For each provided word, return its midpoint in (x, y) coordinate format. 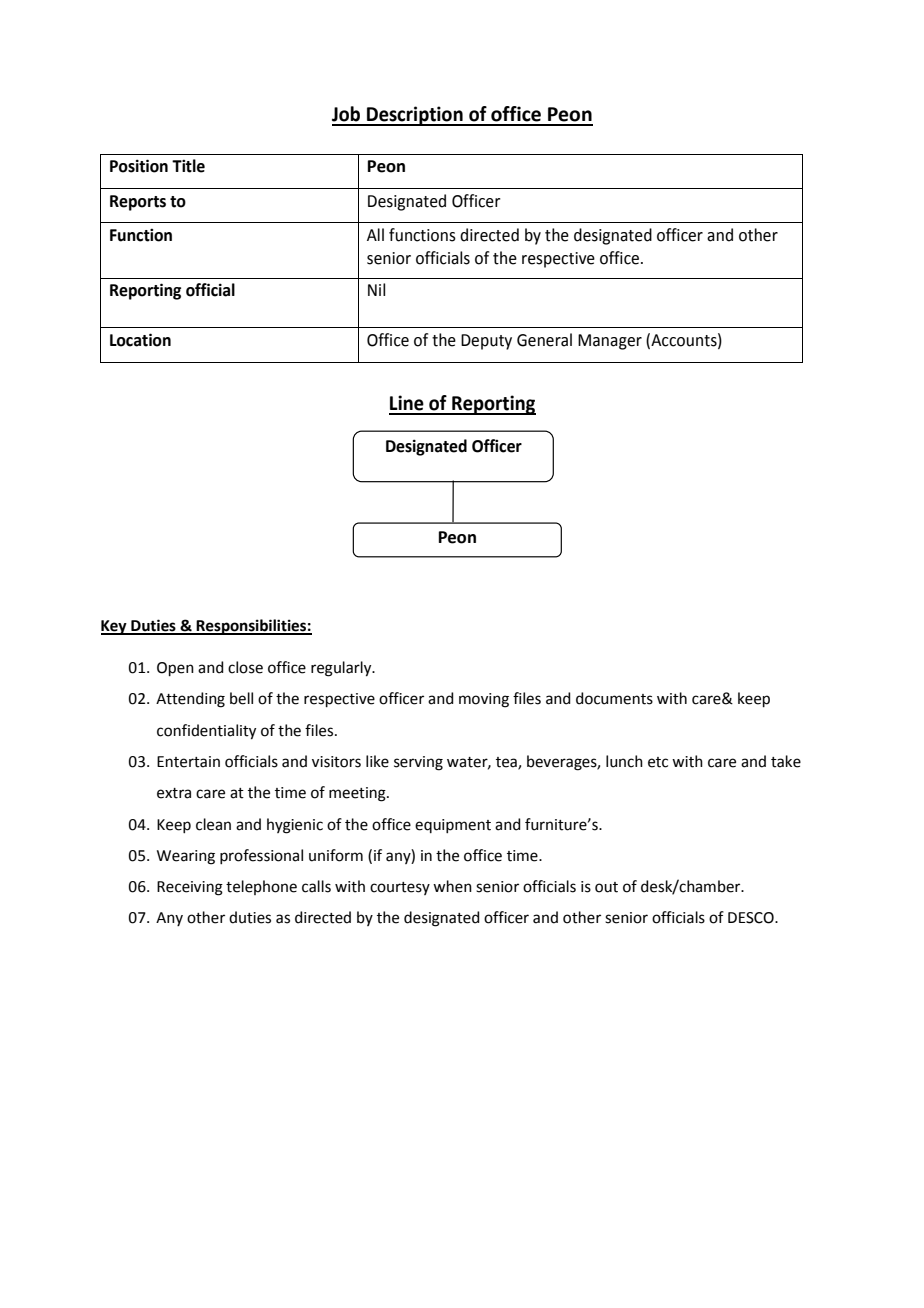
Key (115, 627)
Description (415, 116)
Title (188, 166)
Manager (610, 342)
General (544, 340)
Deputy (486, 342)
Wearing (186, 857)
